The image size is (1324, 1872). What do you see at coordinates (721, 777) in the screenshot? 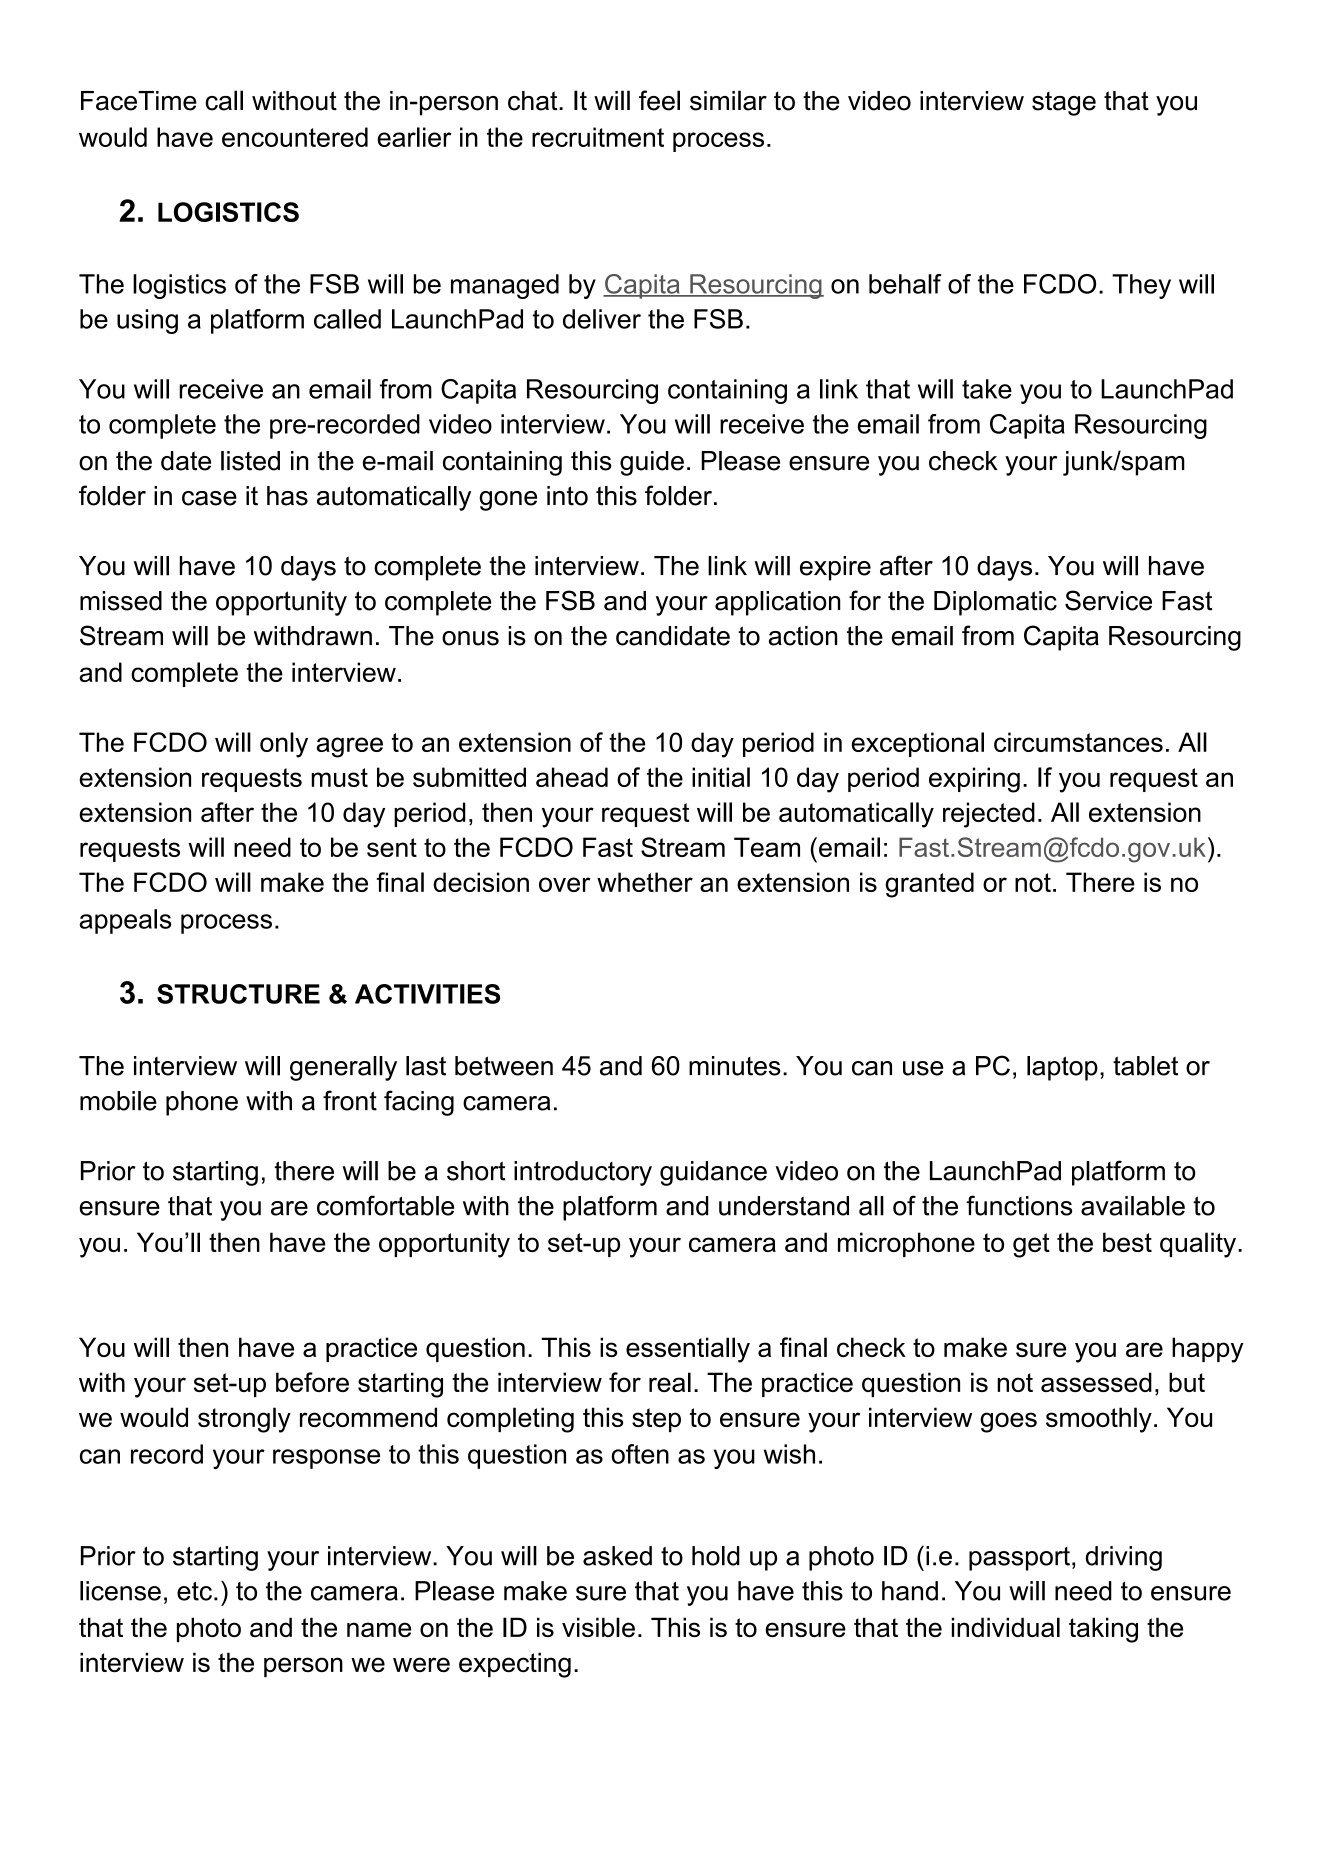
I see `initial` at bounding box center [721, 777].
